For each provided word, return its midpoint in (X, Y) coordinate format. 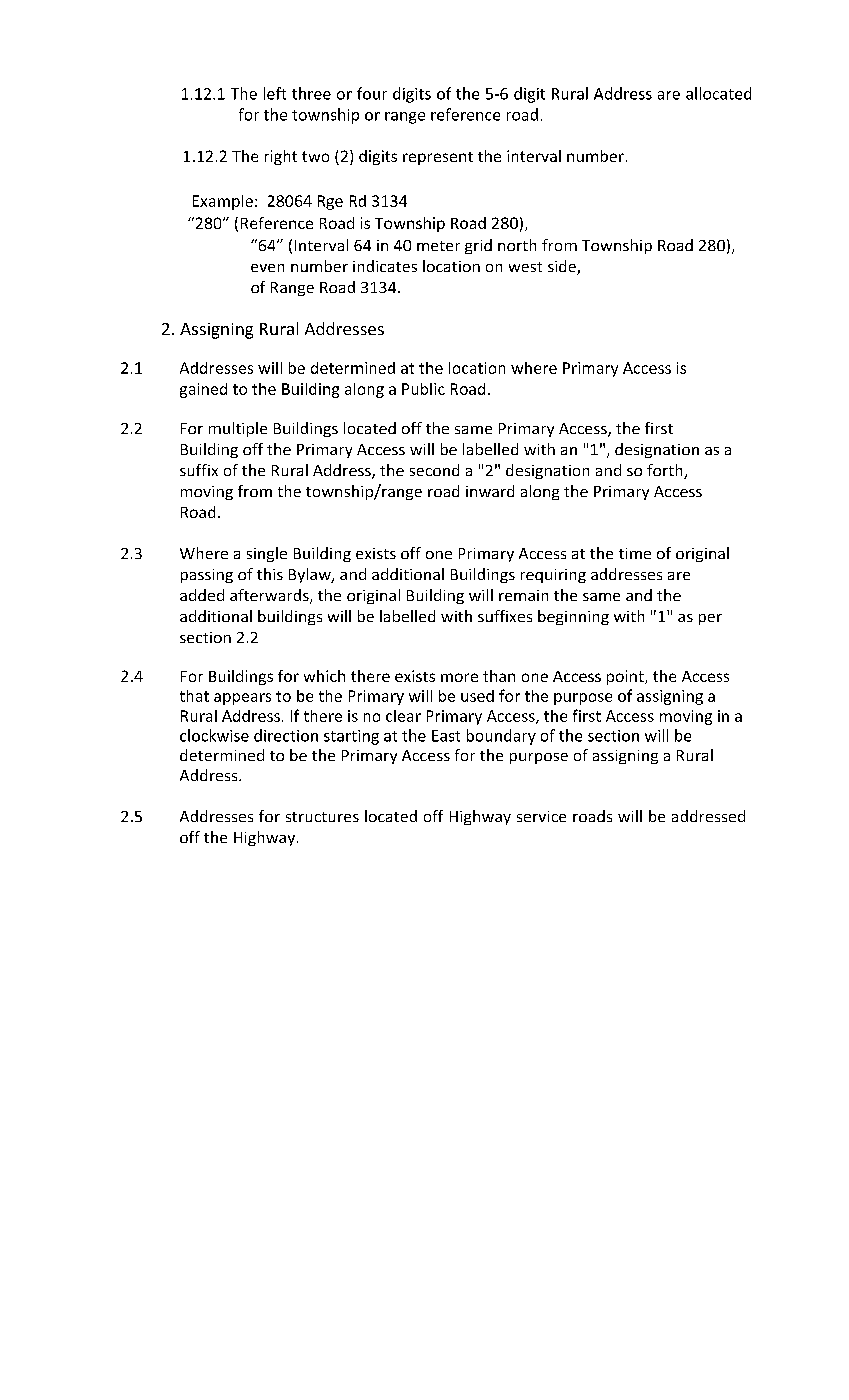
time (635, 553)
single (267, 554)
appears (242, 699)
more (459, 677)
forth (666, 471)
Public (423, 389)
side (563, 267)
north (517, 245)
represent (438, 158)
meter (438, 246)
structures (322, 817)
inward (490, 491)
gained (203, 390)
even (267, 268)
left (275, 93)
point (626, 677)
